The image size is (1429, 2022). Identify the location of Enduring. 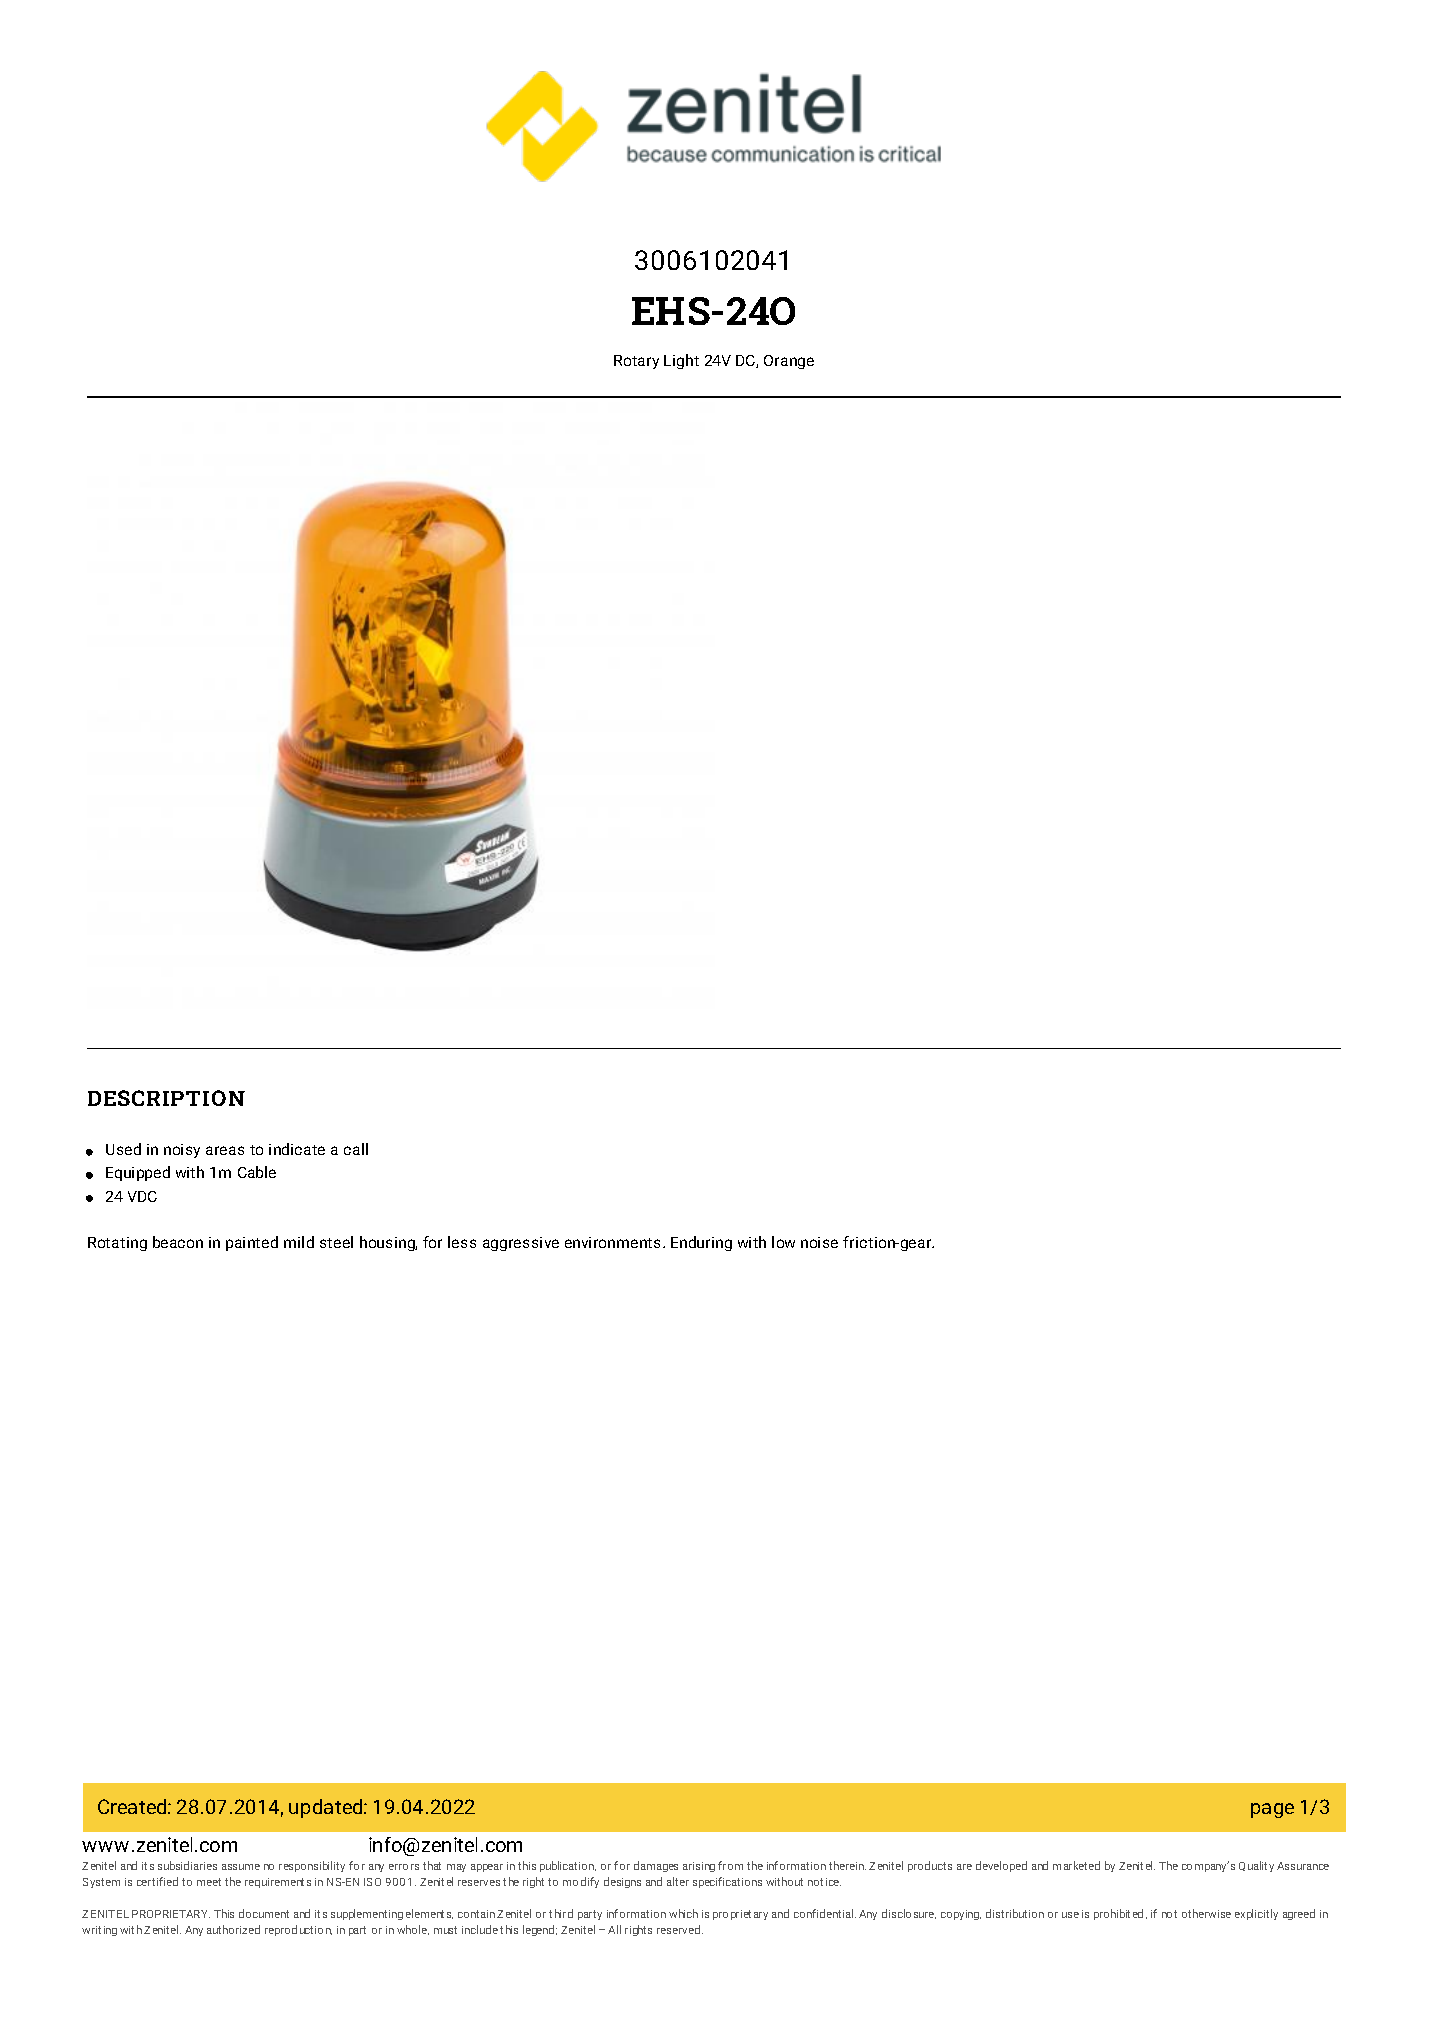
(701, 1243).
